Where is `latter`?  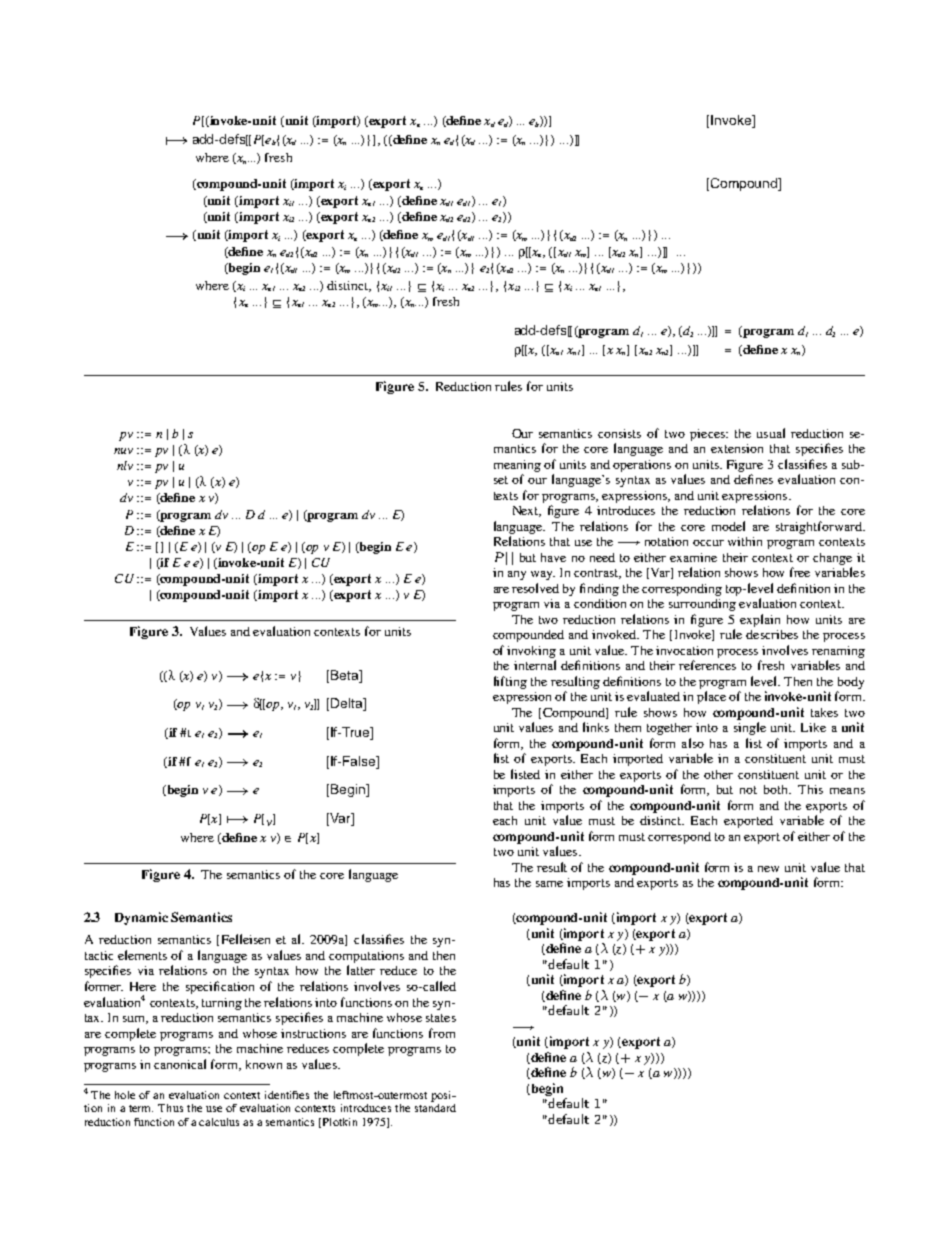 latter is located at coordinates (361, 970).
